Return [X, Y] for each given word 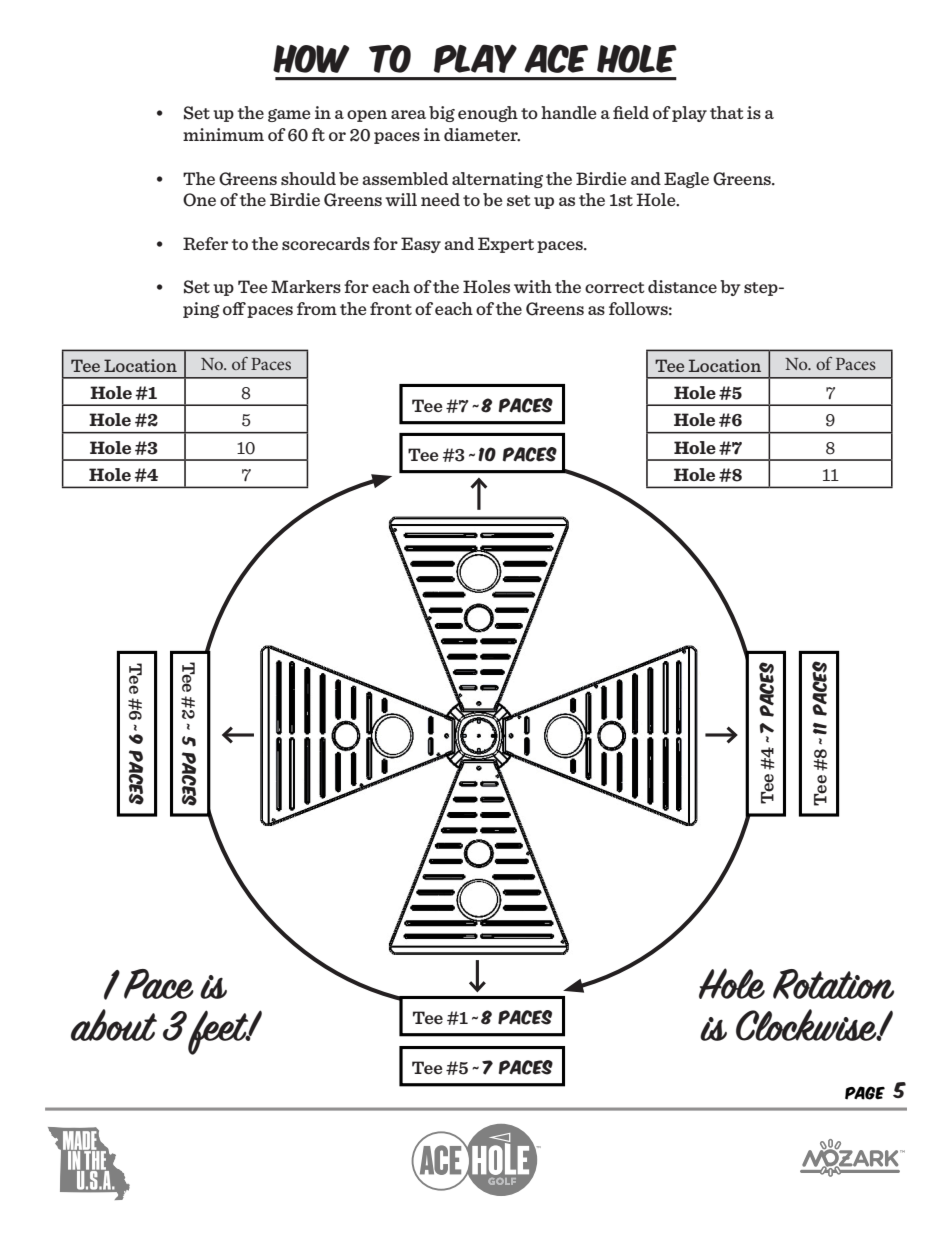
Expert [506, 245]
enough [488, 114]
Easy [421, 245]
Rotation [833, 984]
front [391, 308]
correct [615, 287]
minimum [223, 134]
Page [865, 1093]
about [114, 1025]
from [317, 308]
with [533, 286]
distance [682, 286]
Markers [306, 286]
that [727, 112]
